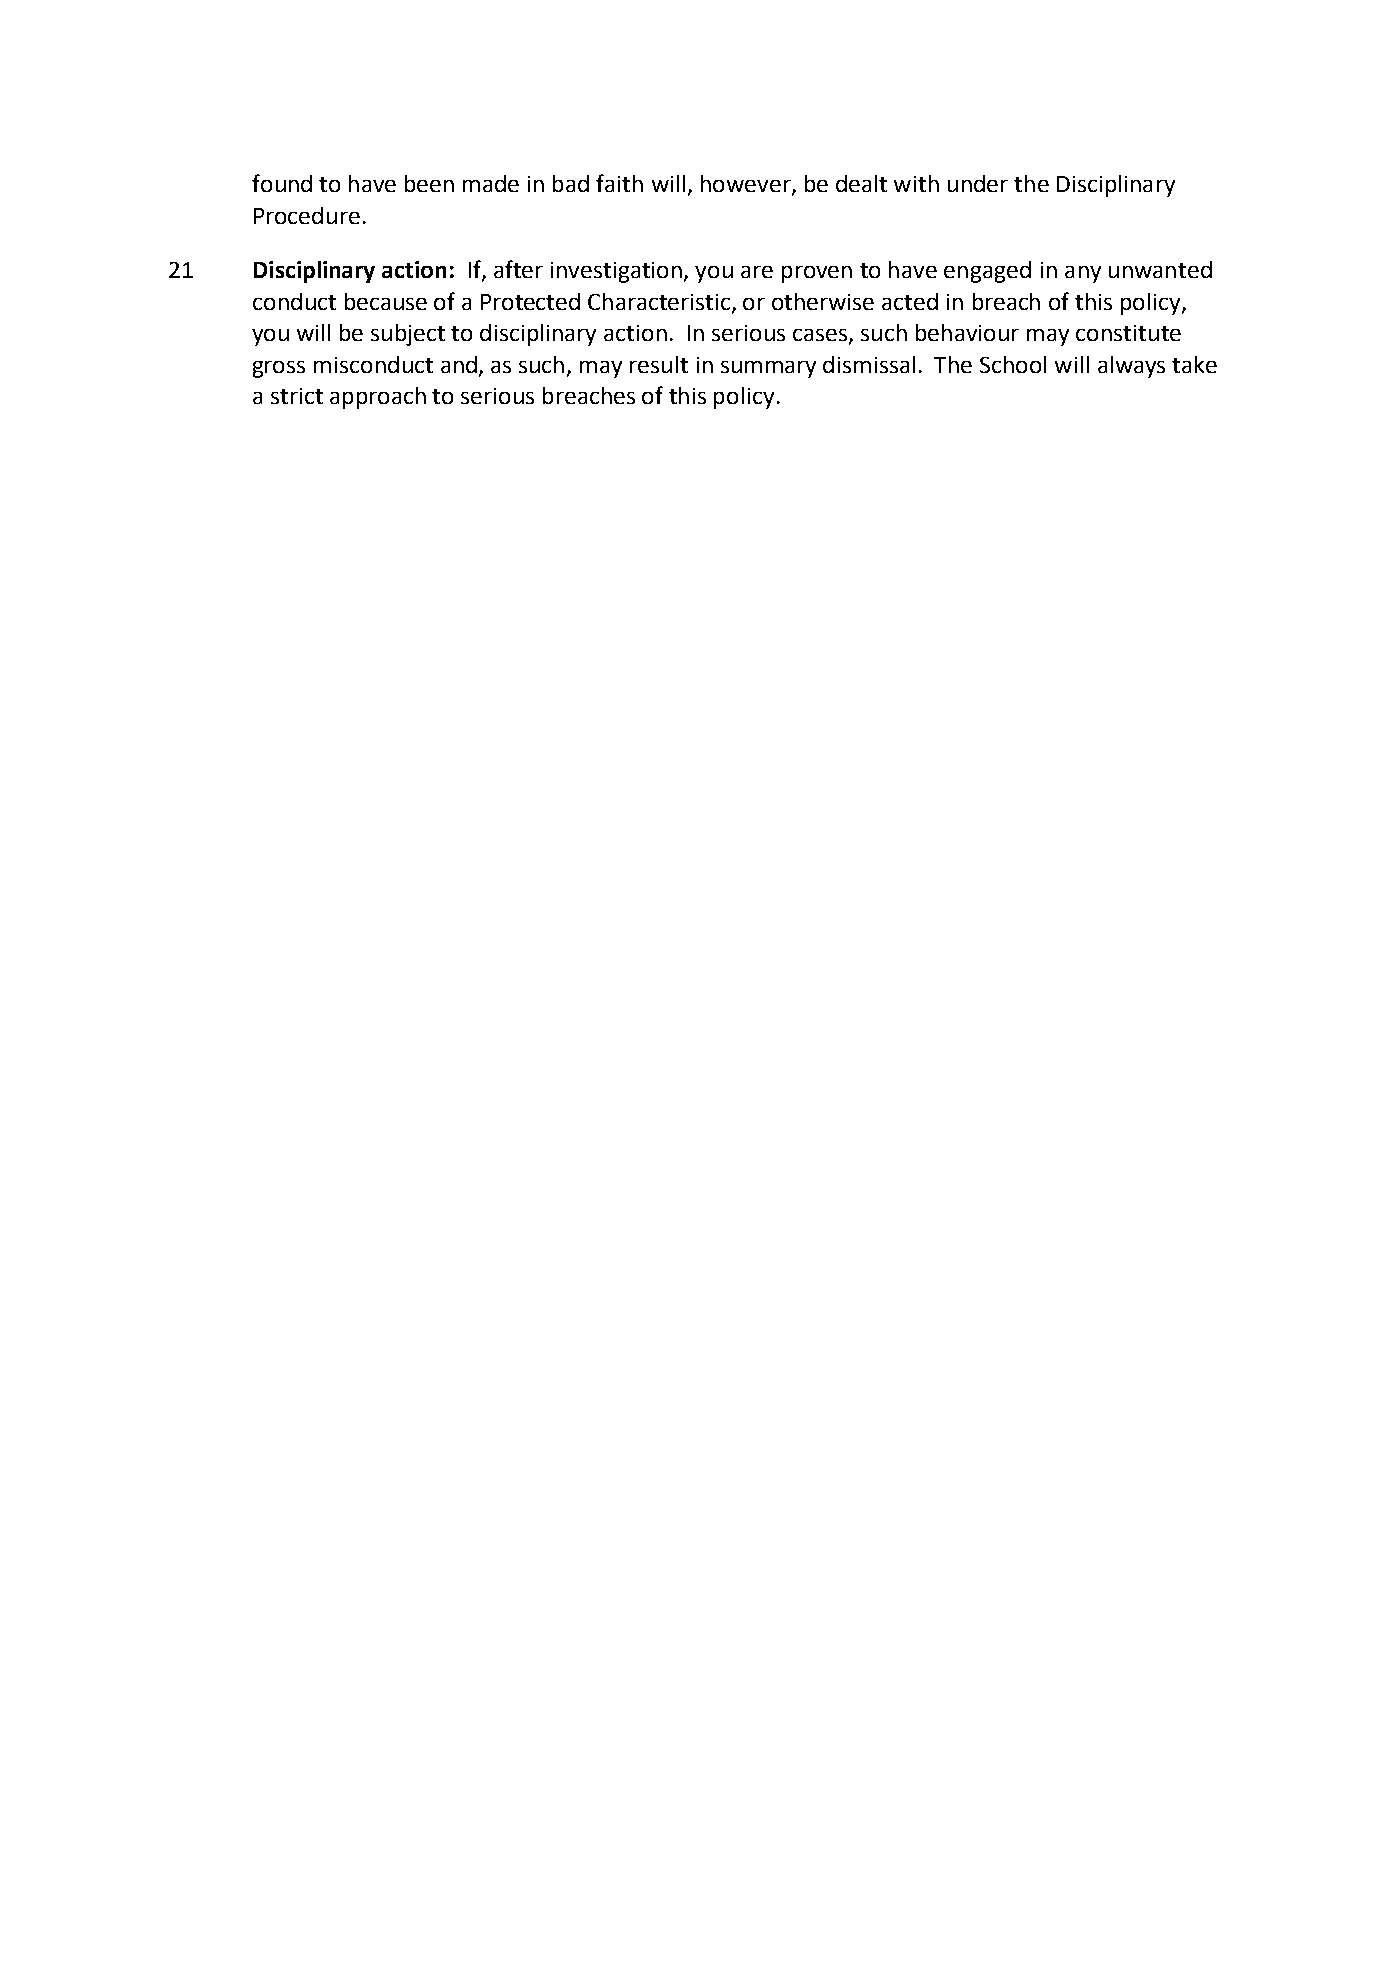  What do you see at coordinates (747, 185) in the document?
I see `however` at bounding box center [747, 185].
